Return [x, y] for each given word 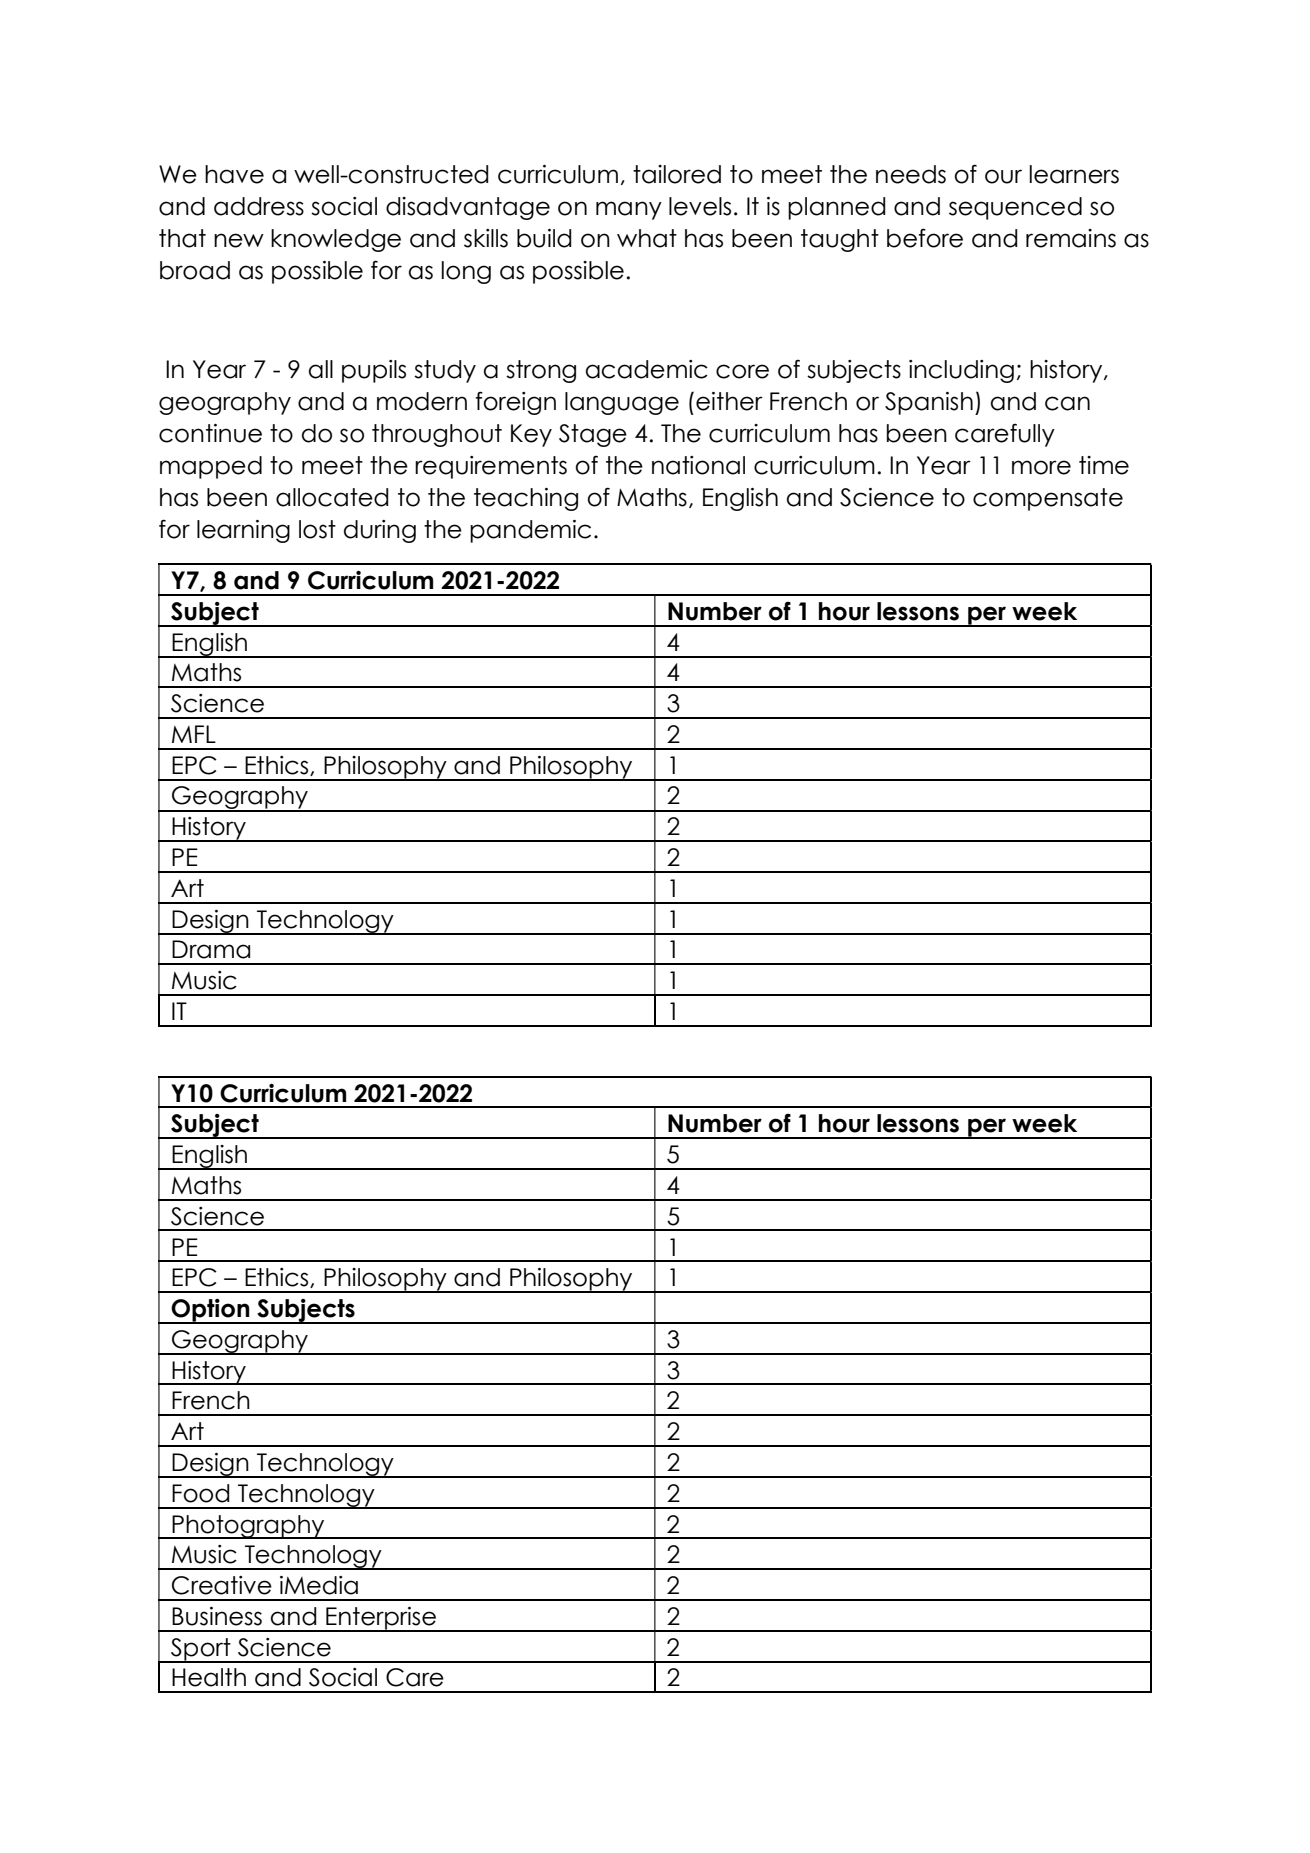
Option [211, 1311]
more [1041, 467]
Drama [211, 949]
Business [217, 1616]
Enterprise [381, 1619]
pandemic [530, 531]
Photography [248, 1527]
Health [209, 1677]
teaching [526, 499]
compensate [1048, 499]
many [629, 210]
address [259, 206]
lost [317, 529]
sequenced [1015, 208]
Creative [222, 1585]
